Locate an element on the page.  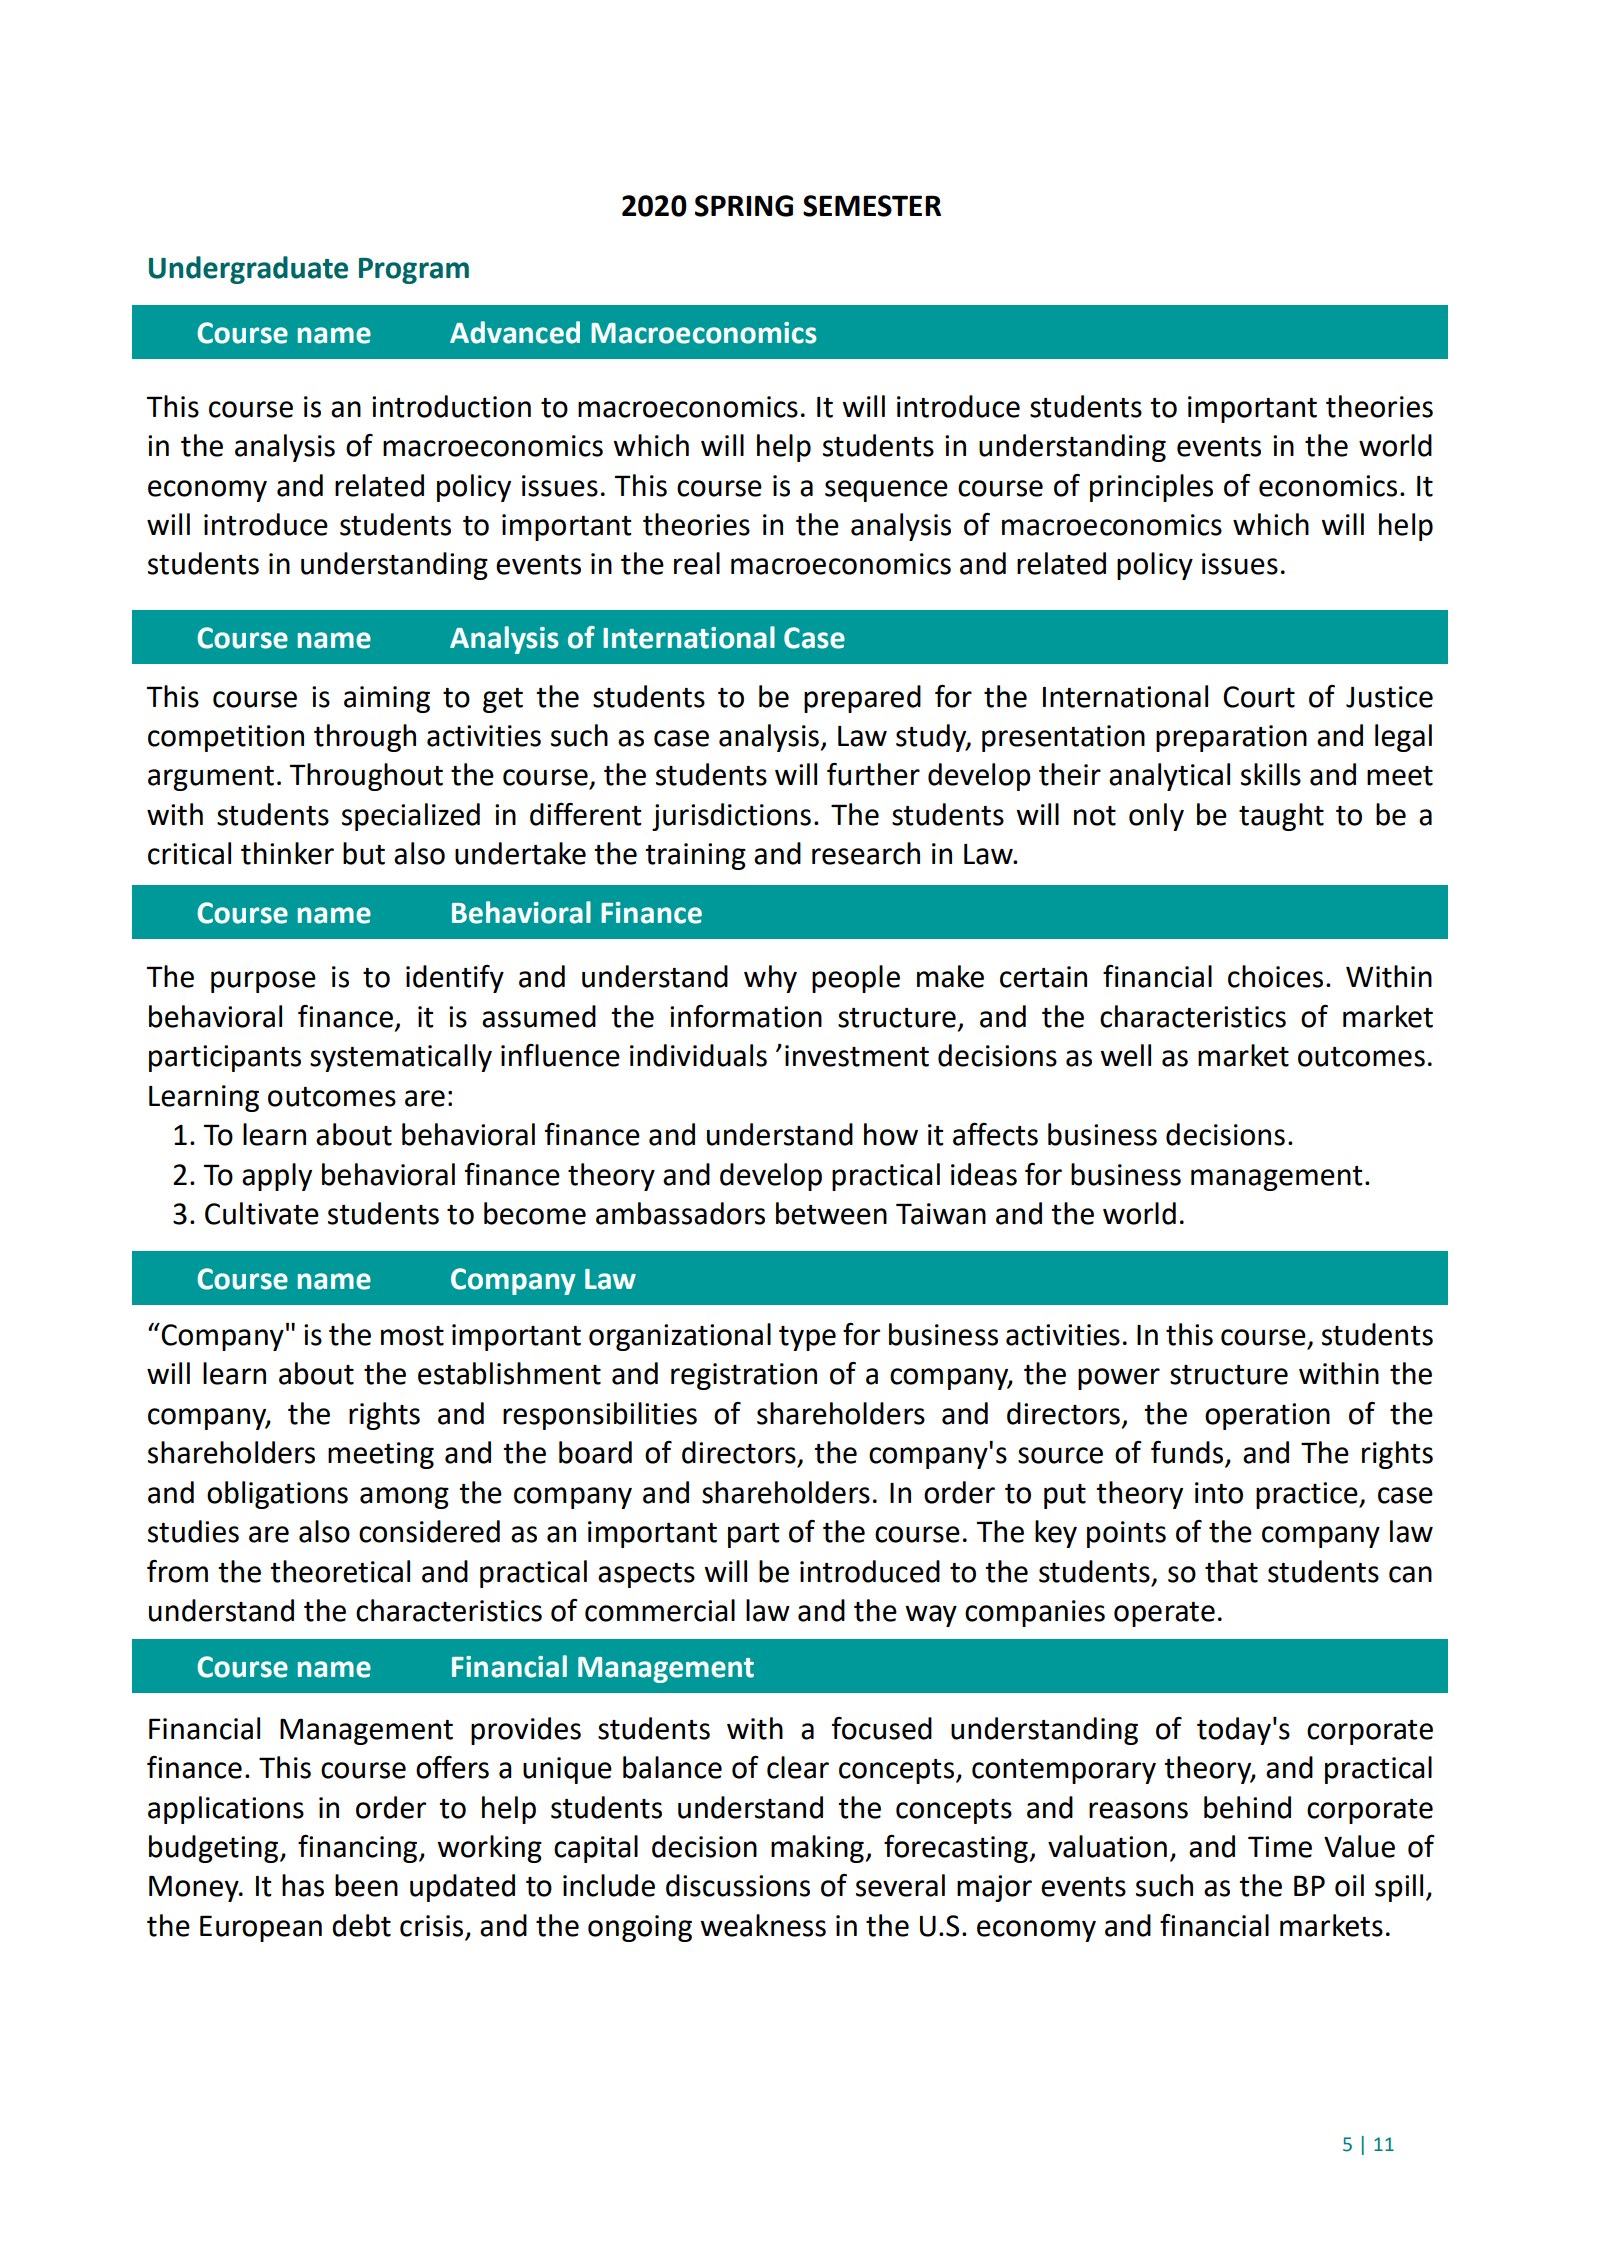
Undergraduate is located at coordinates (248, 270).
